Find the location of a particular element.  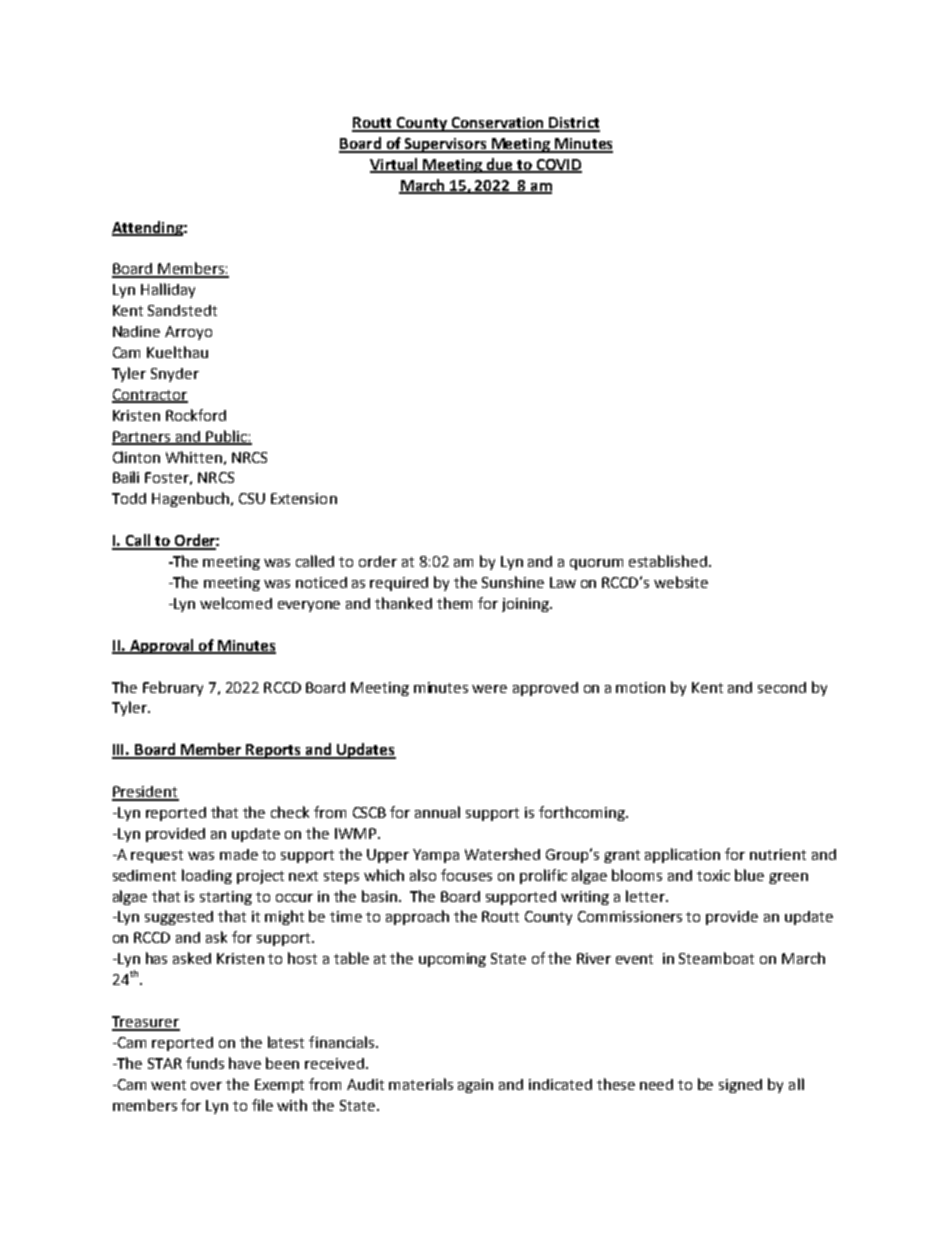

established is located at coordinates (668, 561).
